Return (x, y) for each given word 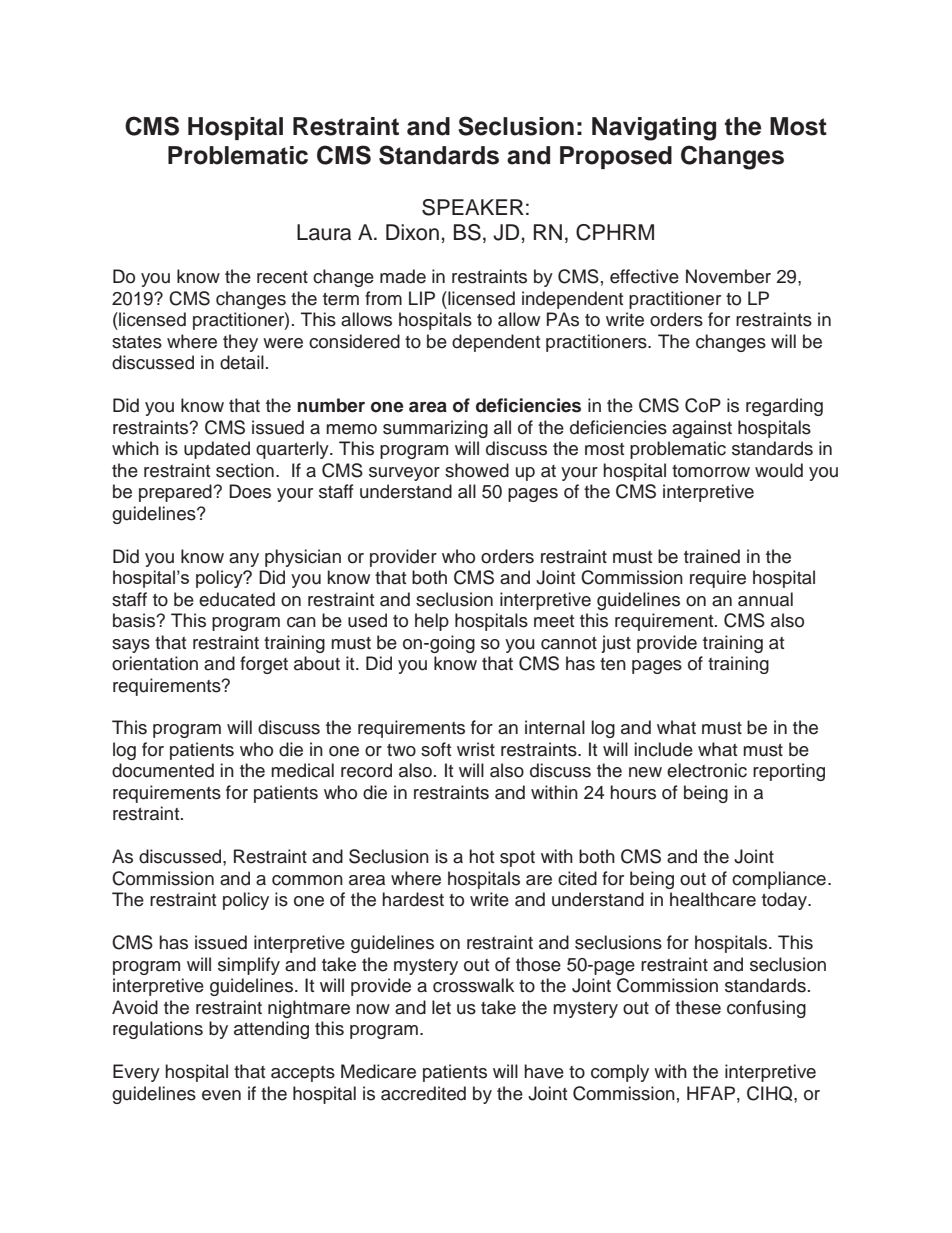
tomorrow (711, 471)
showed (477, 470)
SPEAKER (473, 207)
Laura (324, 232)
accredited (423, 1093)
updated (217, 450)
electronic (707, 770)
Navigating (654, 129)
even (221, 1095)
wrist (476, 749)
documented (163, 770)
